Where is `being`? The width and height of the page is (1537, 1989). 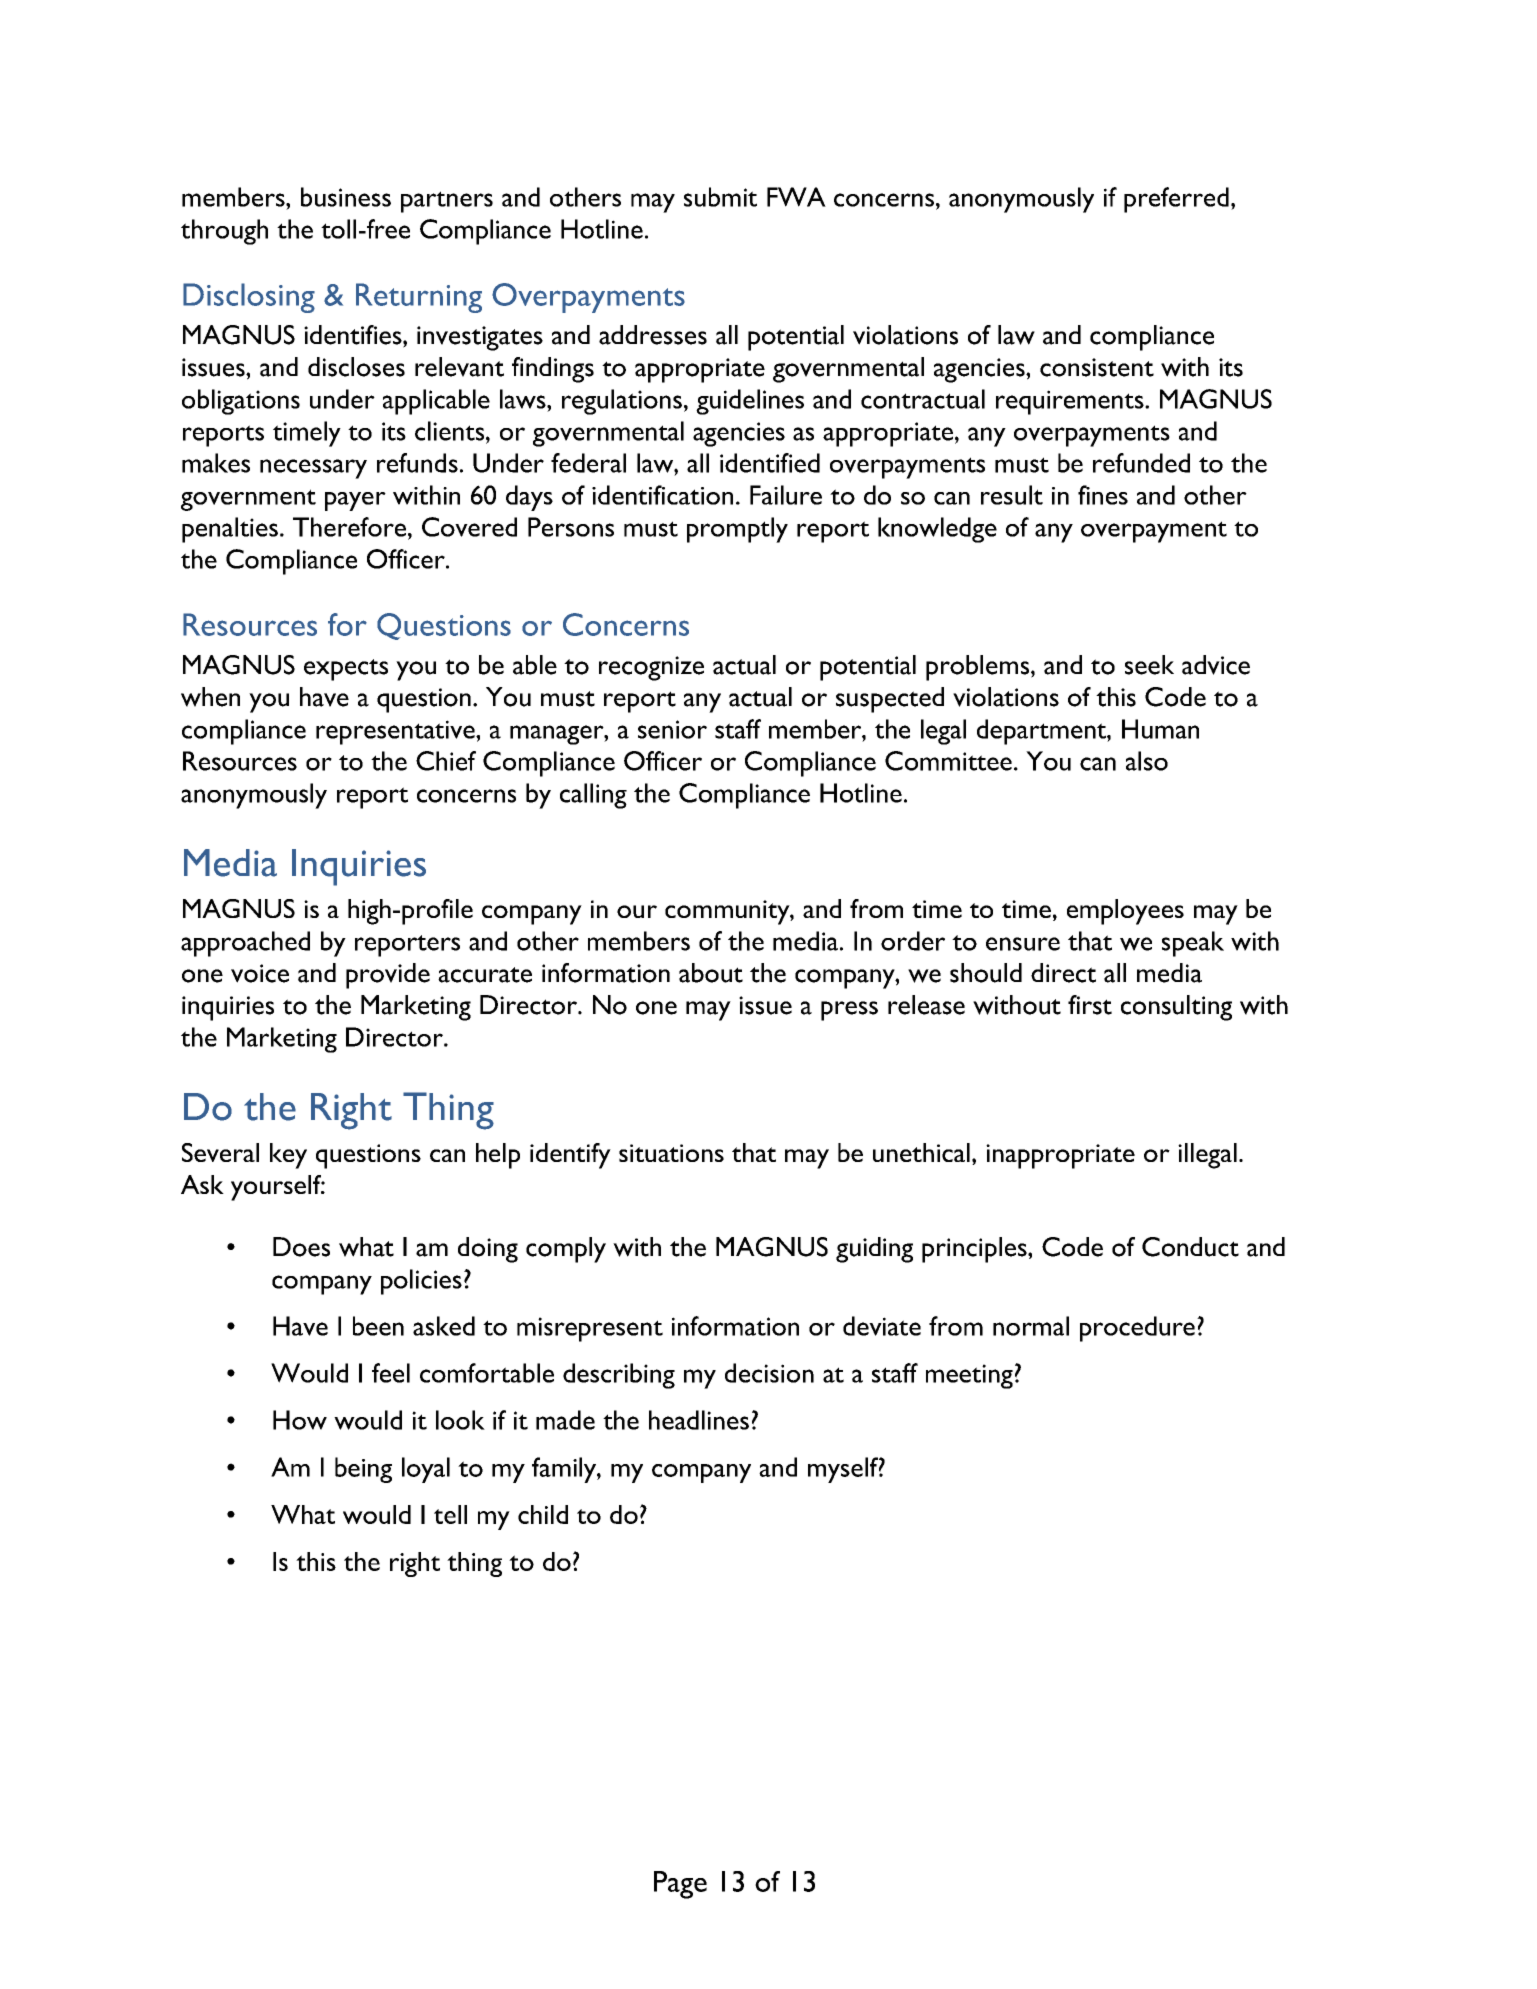
being is located at coordinates (363, 1470).
